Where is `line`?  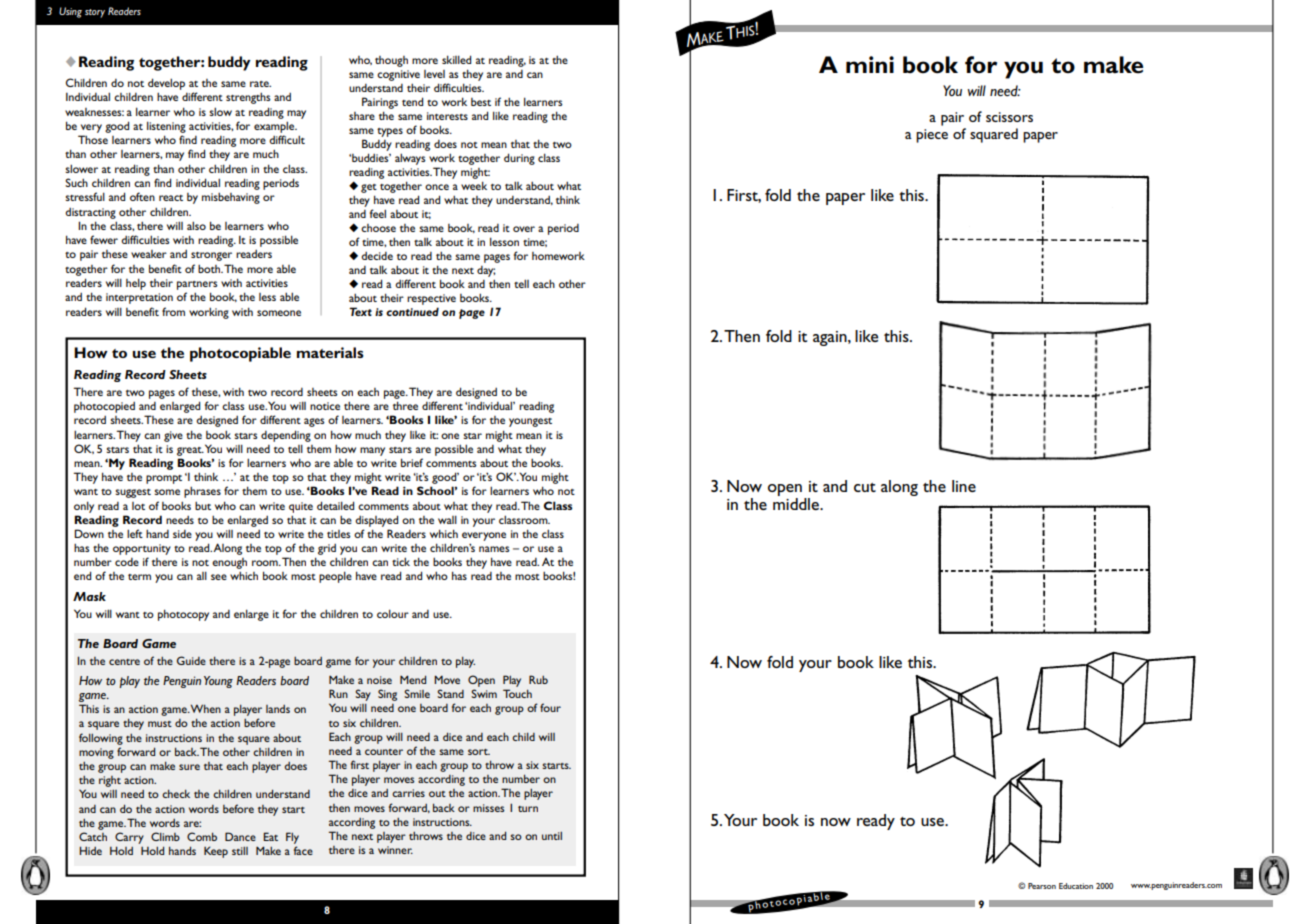
line is located at coordinates (964, 486).
